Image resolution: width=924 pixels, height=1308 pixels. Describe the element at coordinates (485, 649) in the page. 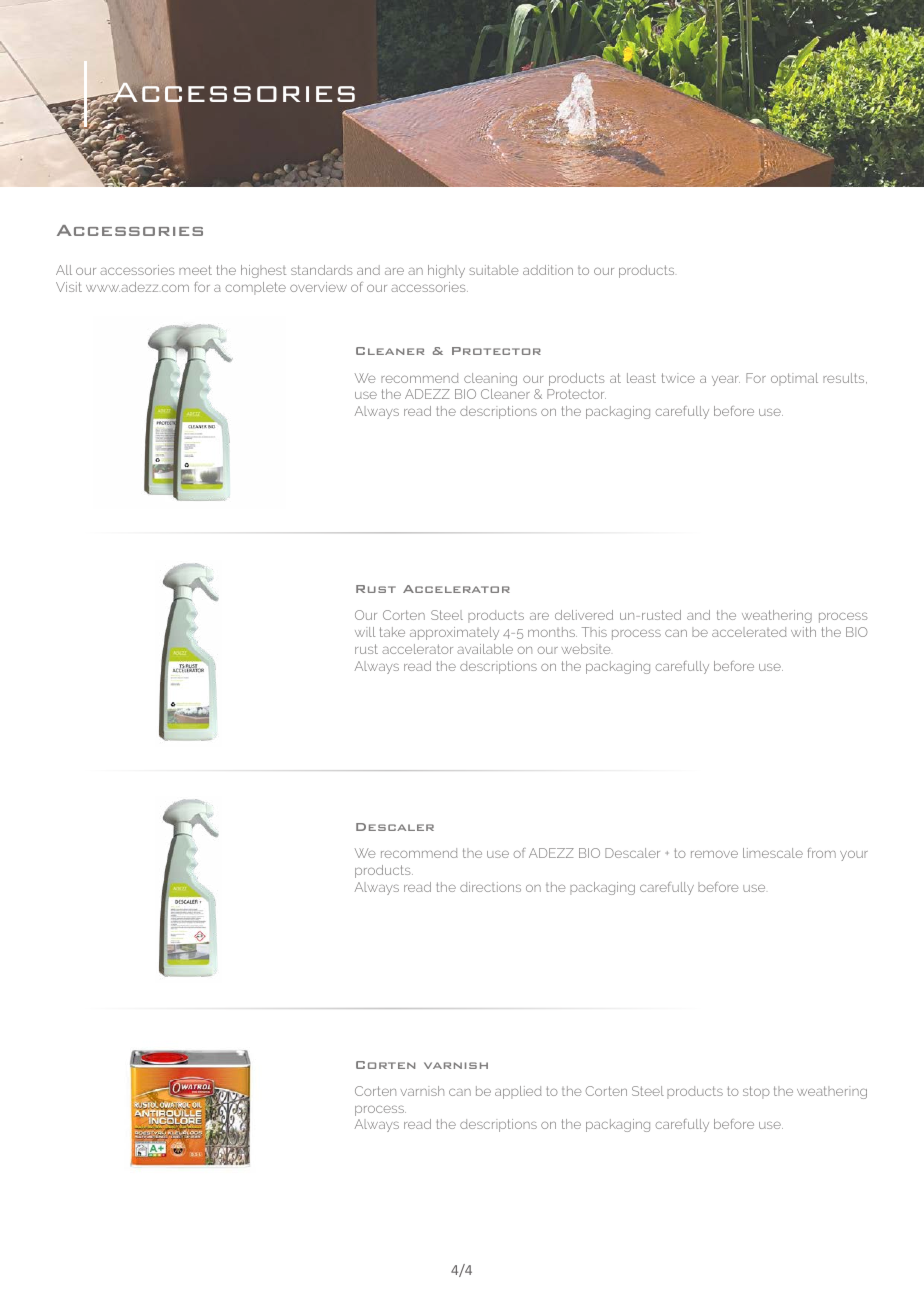

I see `available` at that location.
